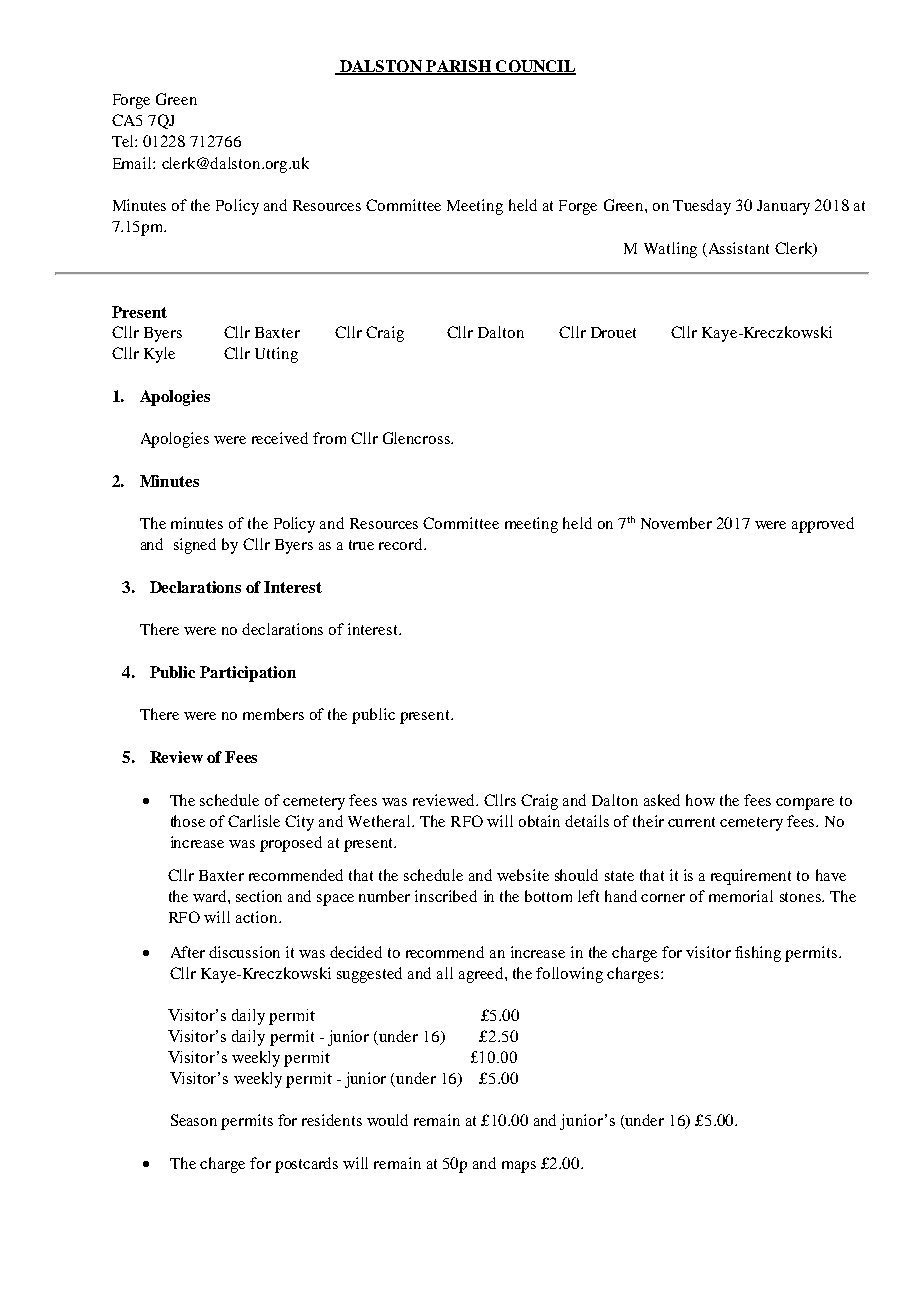 This screenshot has width=924, height=1308. Describe the element at coordinates (458, 67) in the screenshot. I see `PARISH` at that location.
